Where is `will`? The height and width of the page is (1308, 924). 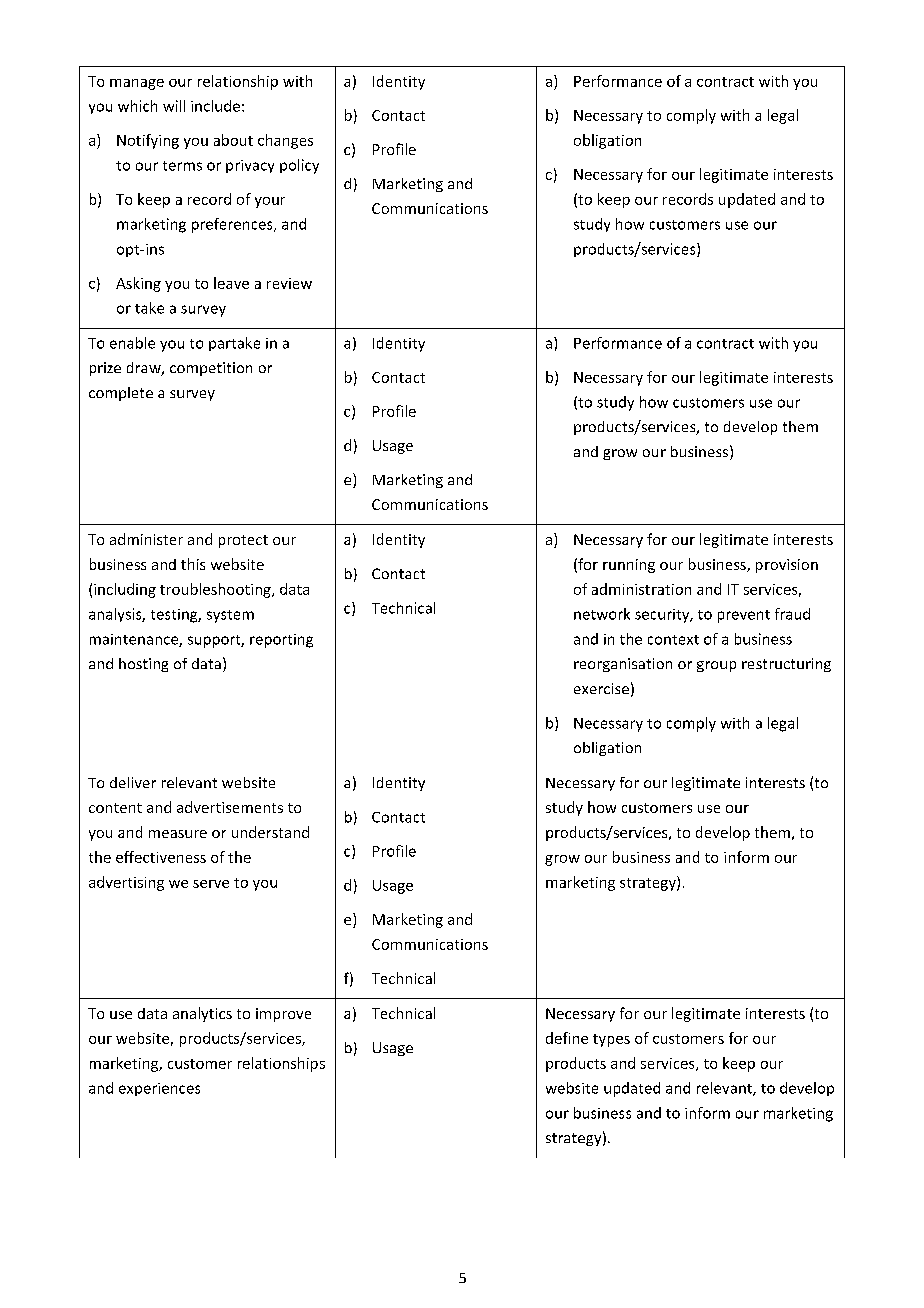
will is located at coordinates (174, 106).
